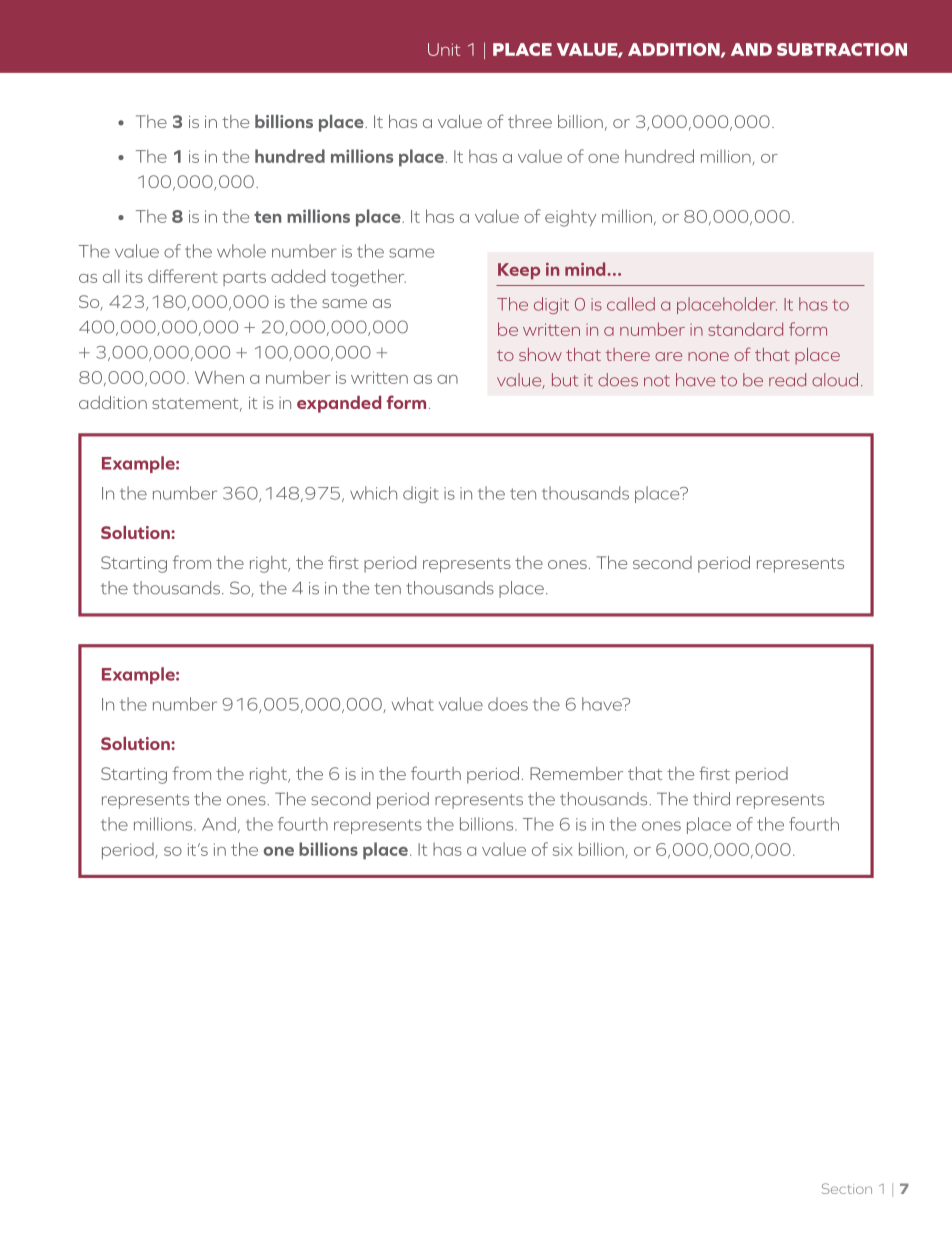 Image resolution: width=952 pixels, height=1237 pixels. Describe the element at coordinates (847, 1188) in the screenshot. I see `Section` at that location.
